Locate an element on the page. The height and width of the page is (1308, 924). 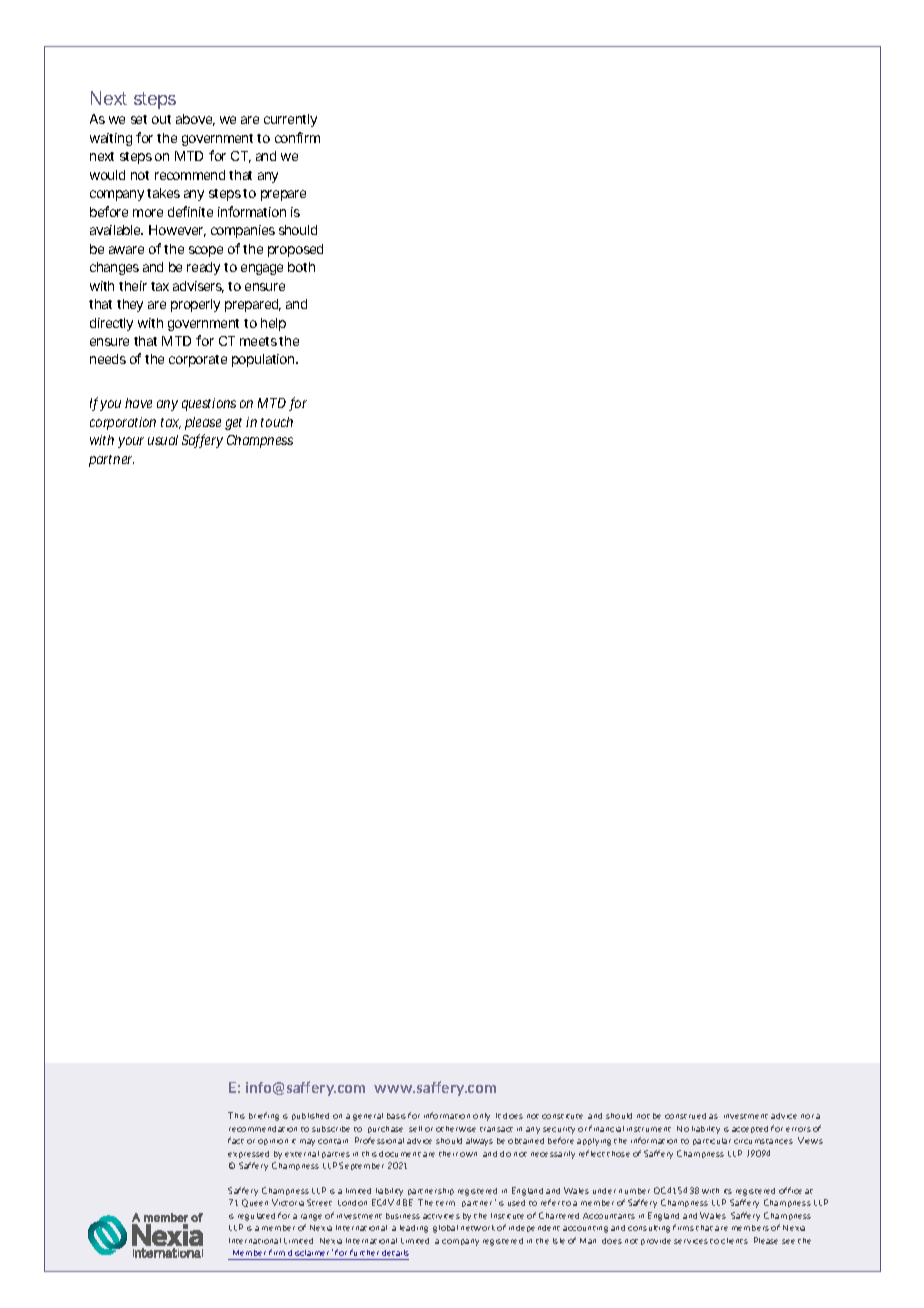
touch is located at coordinates (277, 422).
